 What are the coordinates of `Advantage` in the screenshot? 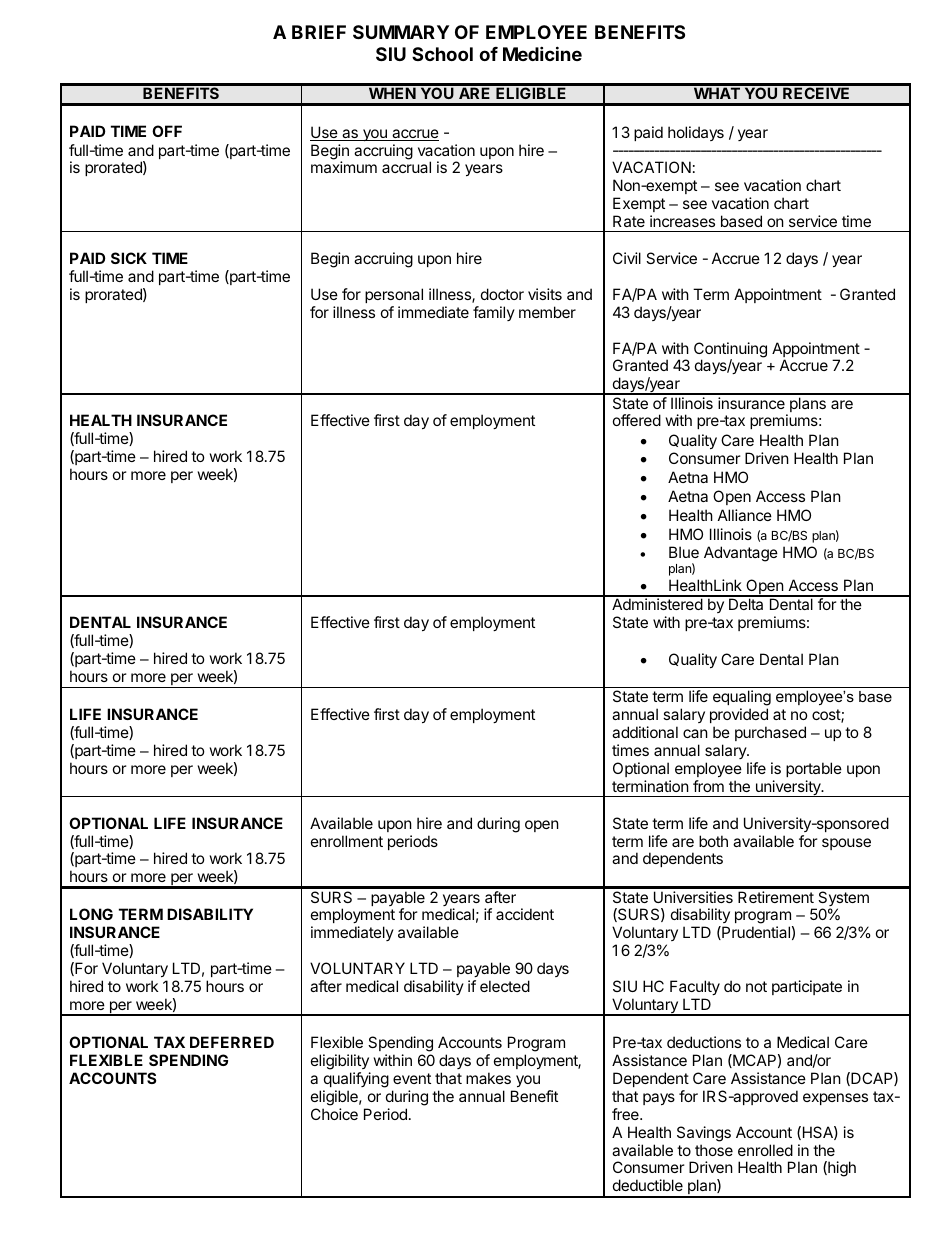 It's located at (741, 554).
